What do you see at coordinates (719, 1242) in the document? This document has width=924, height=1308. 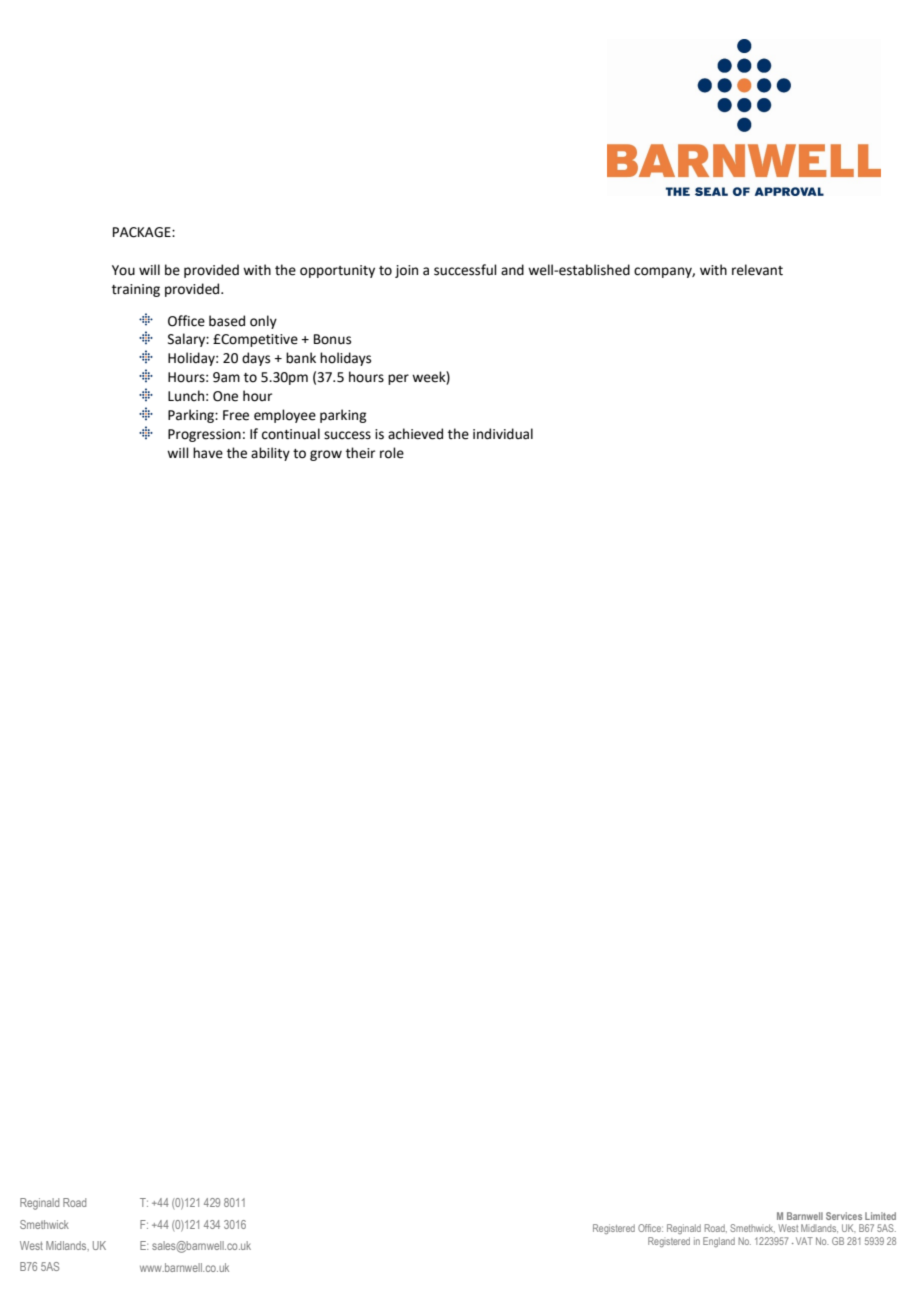 I see `England` at bounding box center [719, 1242].
